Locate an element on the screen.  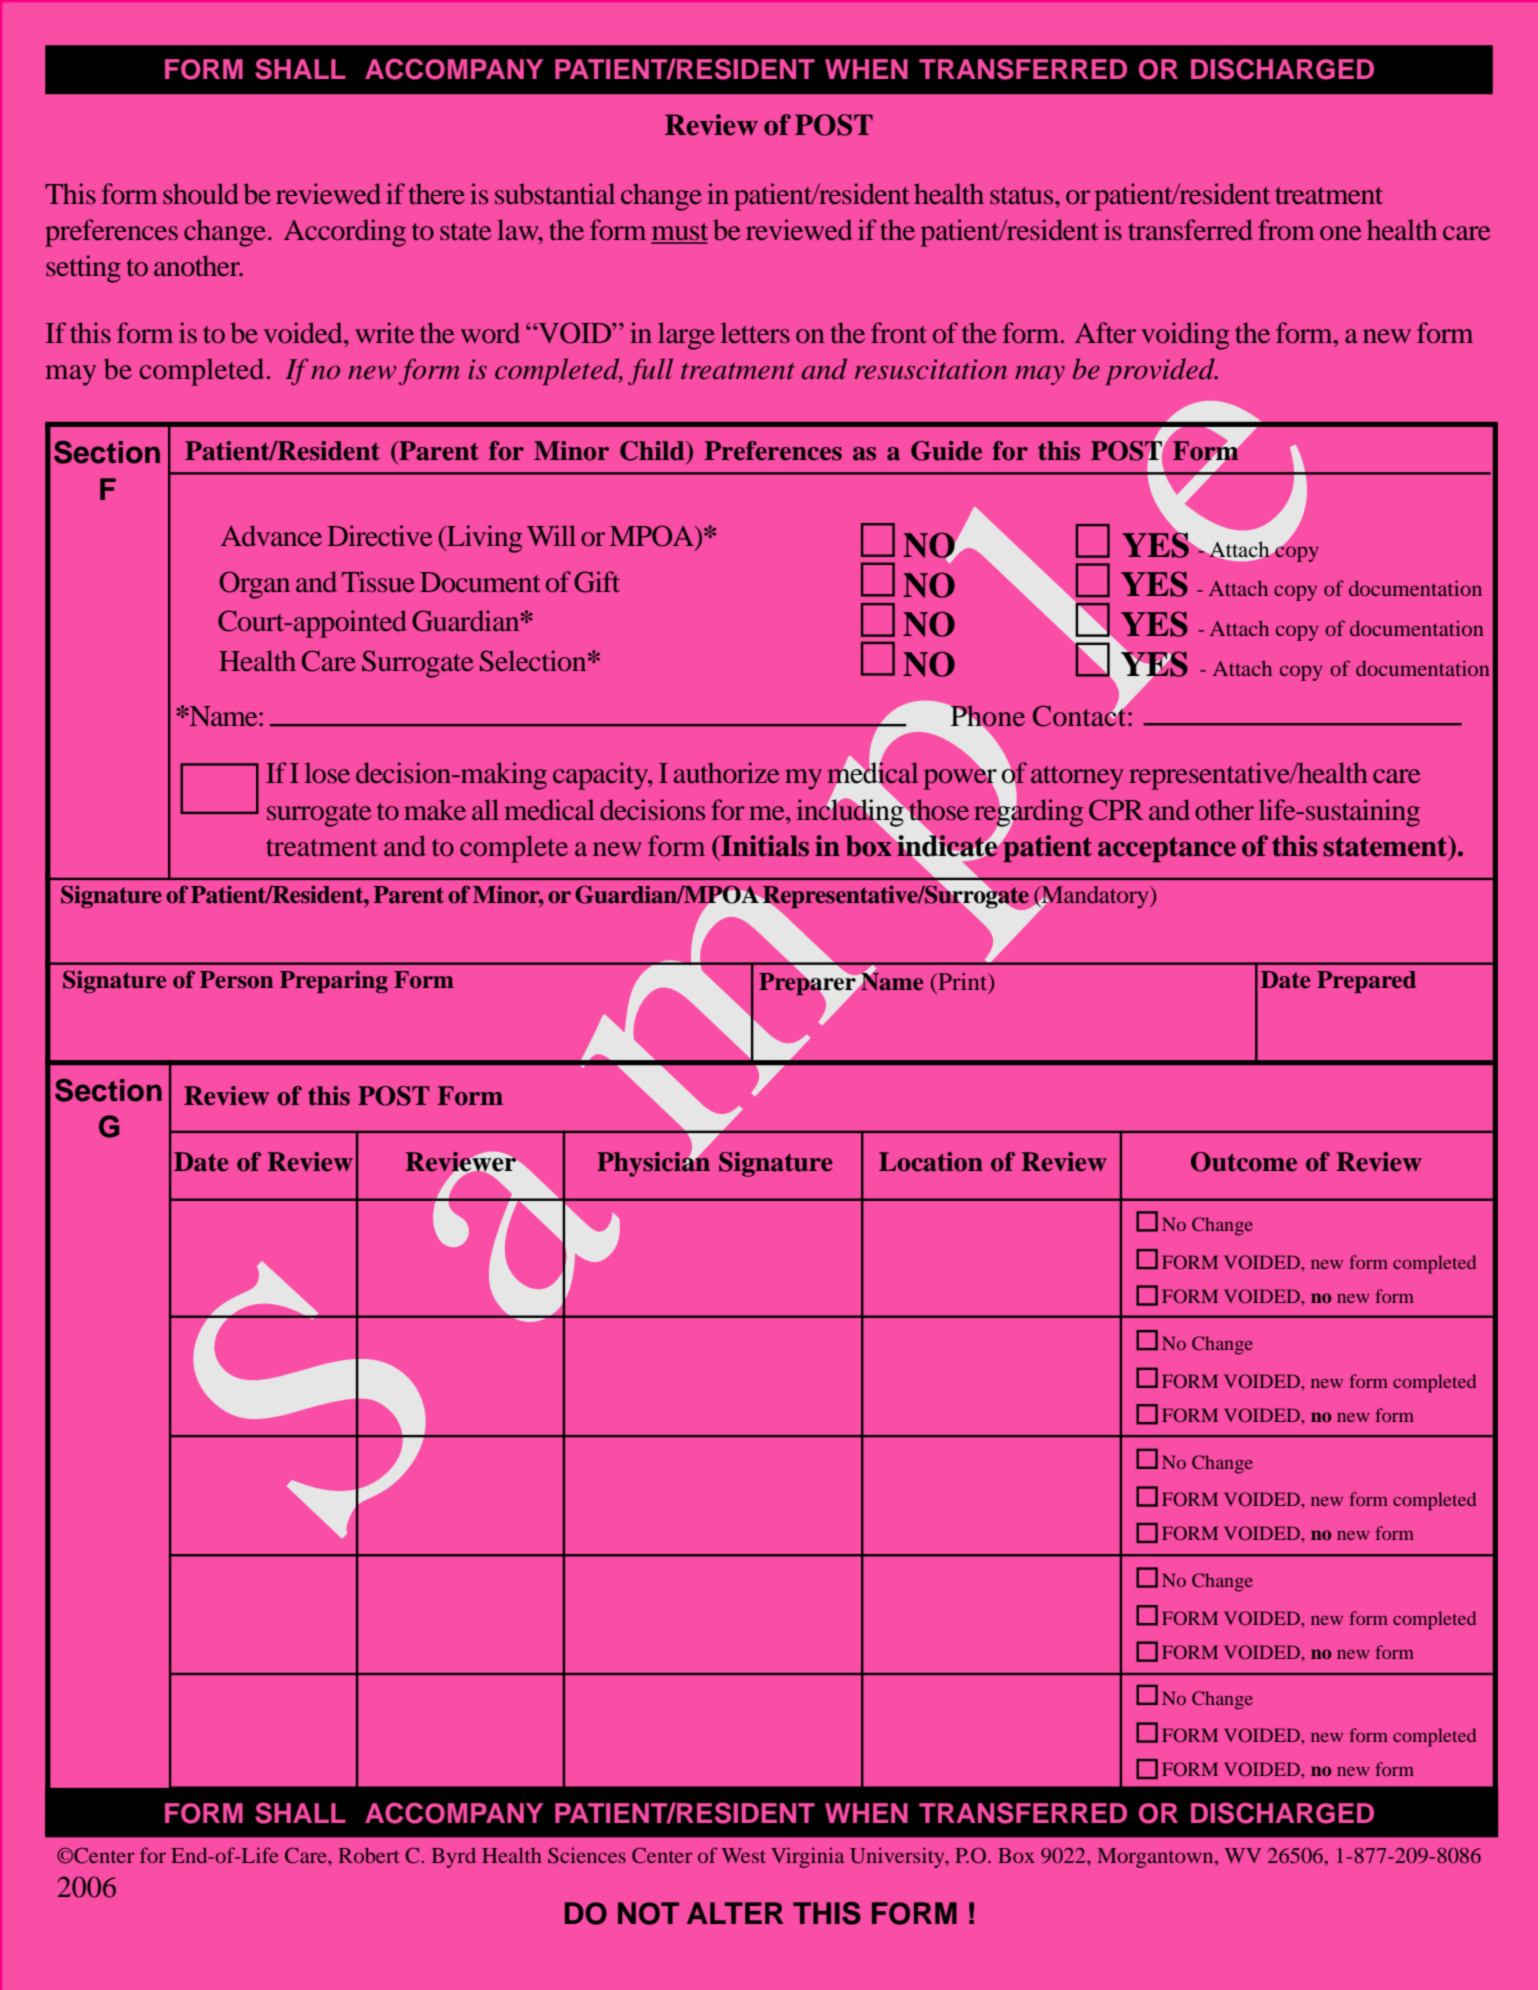
Outcome is located at coordinates (1244, 1162).
